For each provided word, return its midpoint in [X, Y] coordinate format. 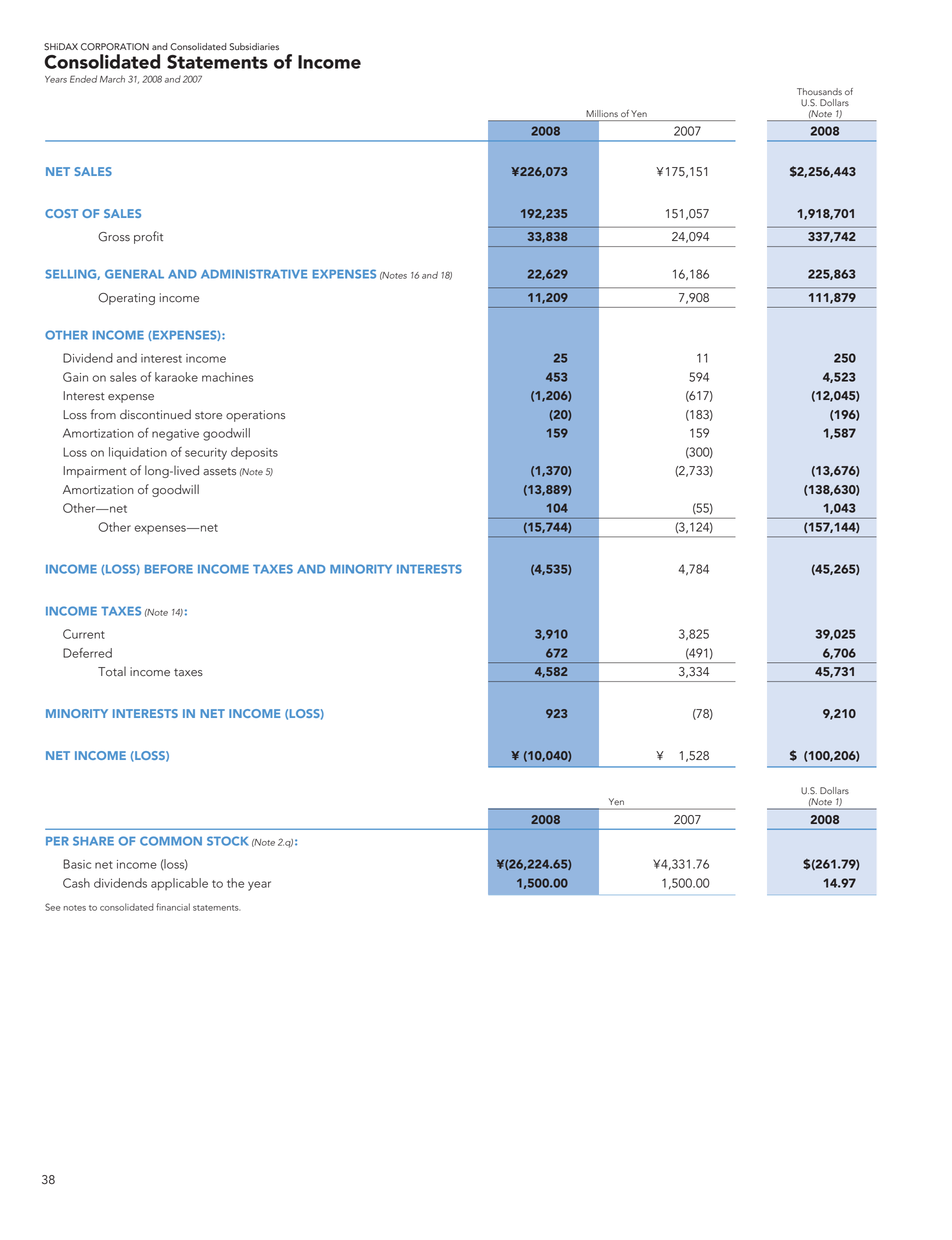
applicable [179, 884]
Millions [602, 113]
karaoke [176, 377]
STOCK [227, 841]
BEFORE [169, 569]
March [112, 79]
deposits [254, 453]
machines [227, 377]
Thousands [819, 91]
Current [84, 634]
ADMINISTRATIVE [254, 274]
